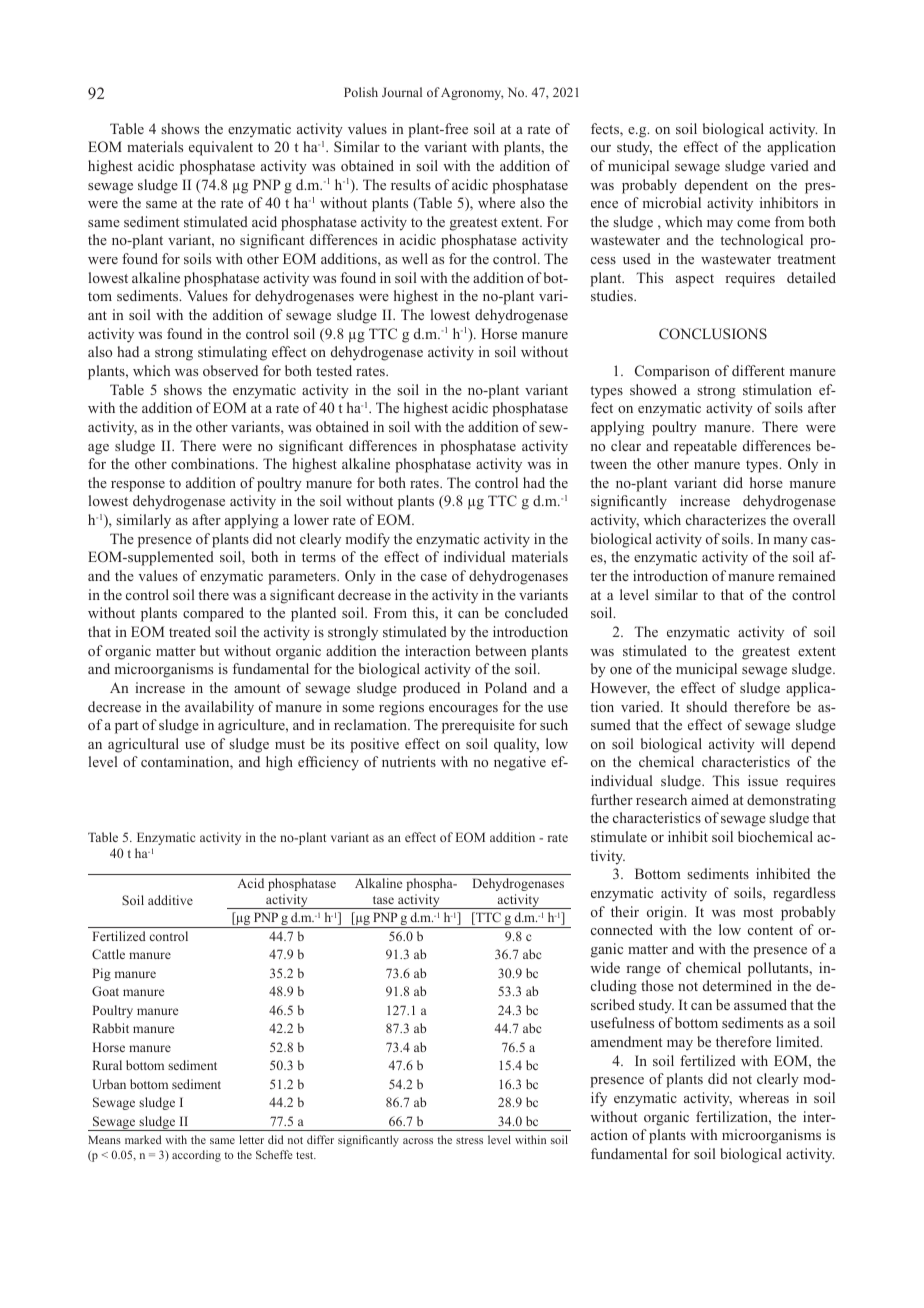 The height and width of the screenshot is (1308, 924). I want to click on stress, so click(469, 1140).
